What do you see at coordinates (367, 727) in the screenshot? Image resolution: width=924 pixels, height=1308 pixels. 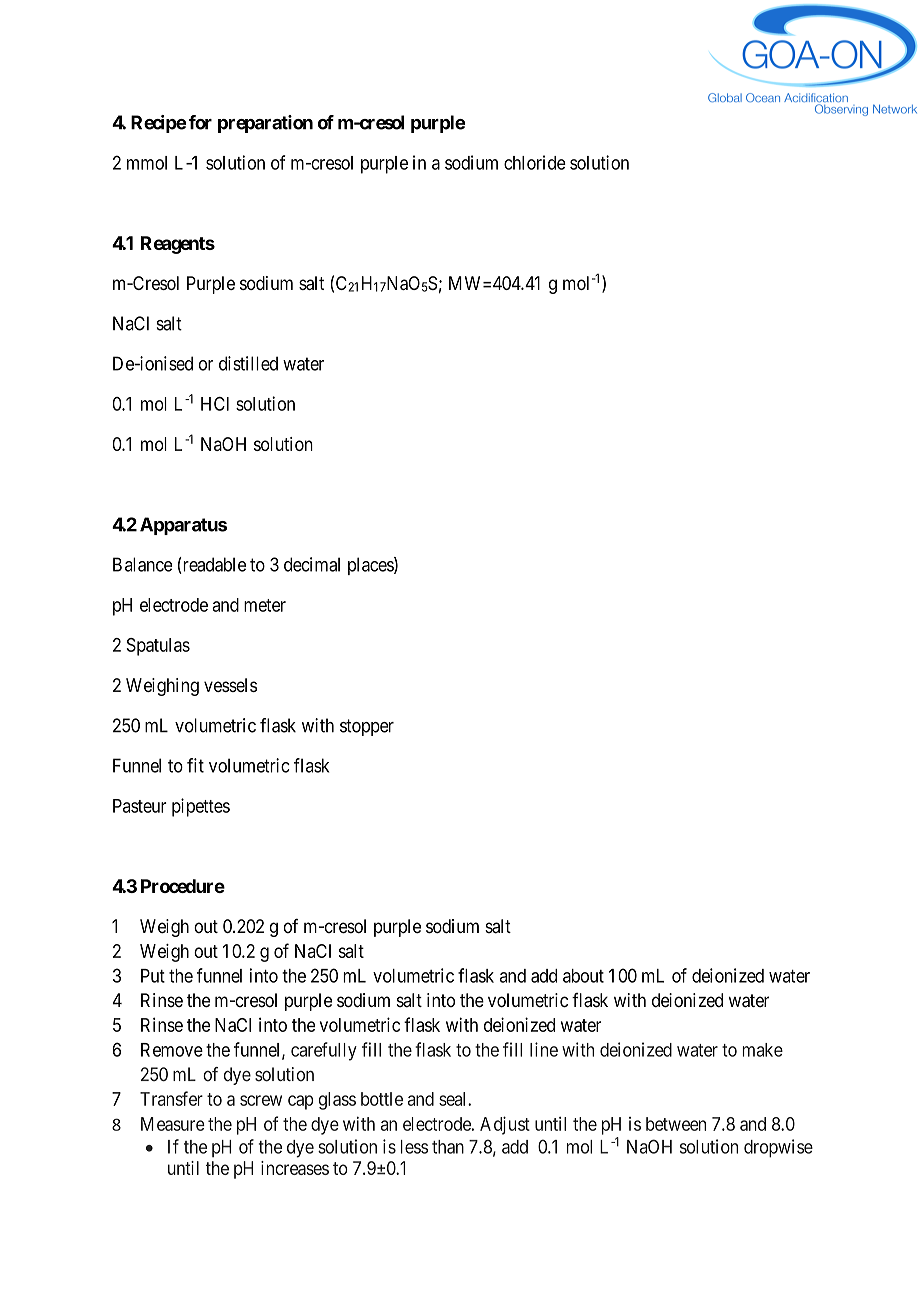 I see `stopper` at bounding box center [367, 727].
